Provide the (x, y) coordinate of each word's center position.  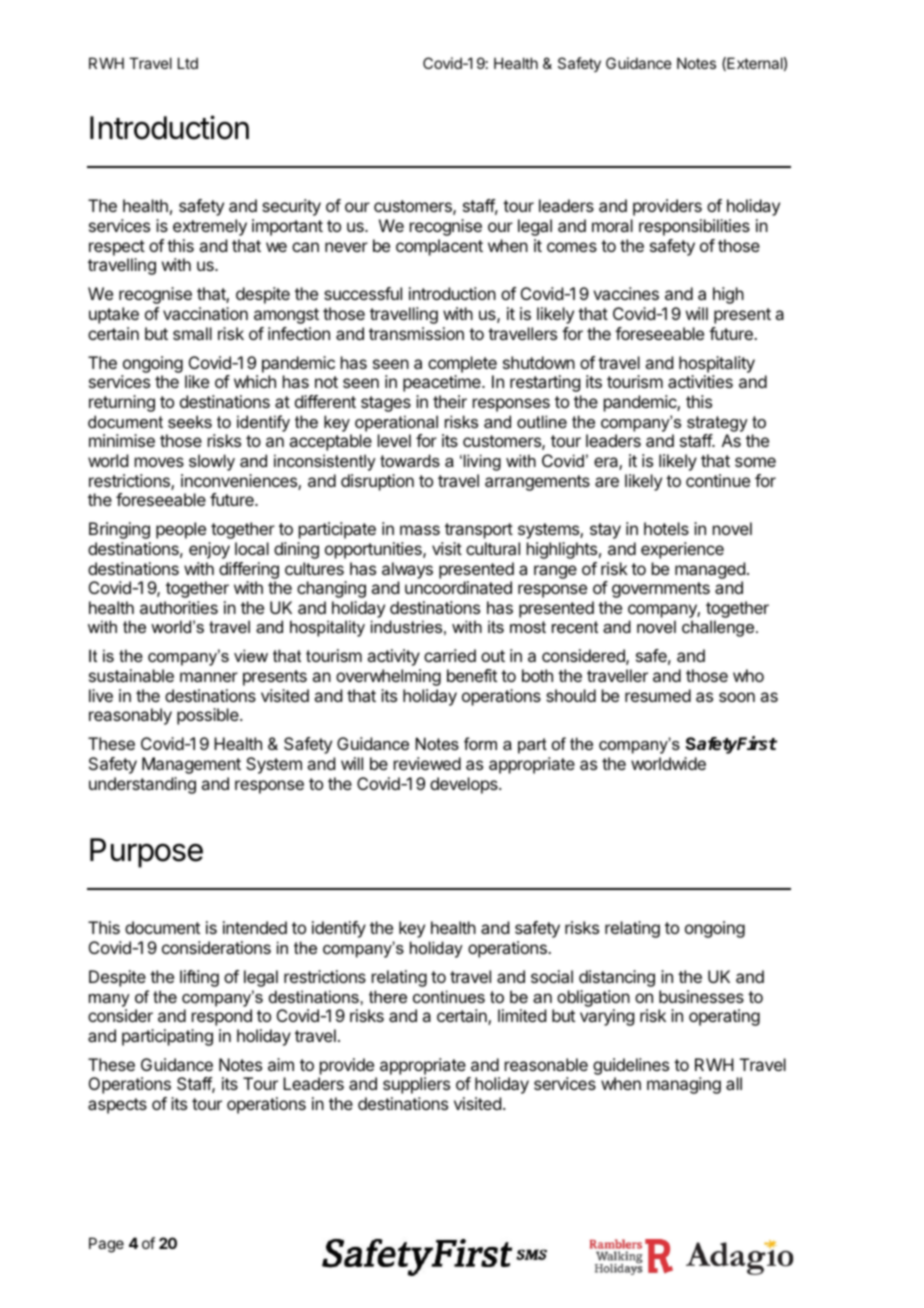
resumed (658, 695)
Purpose (146, 853)
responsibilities (694, 227)
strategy (717, 424)
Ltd (188, 63)
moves (159, 462)
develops (465, 785)
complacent (439, 247)
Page (106, 1245)
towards (410, 460)
